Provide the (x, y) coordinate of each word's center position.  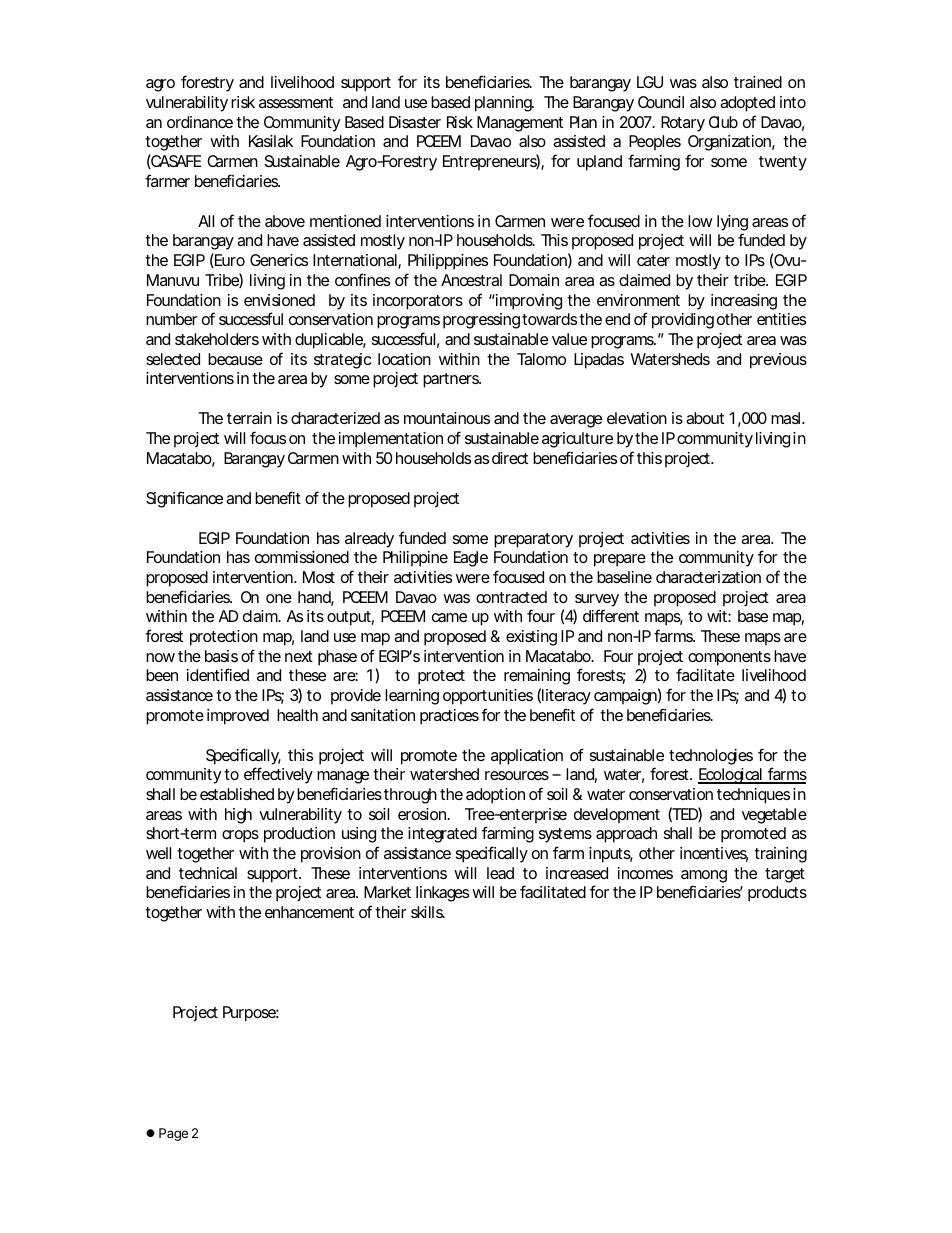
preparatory (533, 540)
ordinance (200, 122)
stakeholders (217, 339)
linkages (442, 894)
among (704, 876)
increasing (744, 302)
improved (238, 717)
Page (173, 1134)
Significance (184, 499)
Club (723, 122)
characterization (708, 577)
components (729, 658)
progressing (481, 321)
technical (208, 873)
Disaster (415, 122)
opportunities (488, 697)
